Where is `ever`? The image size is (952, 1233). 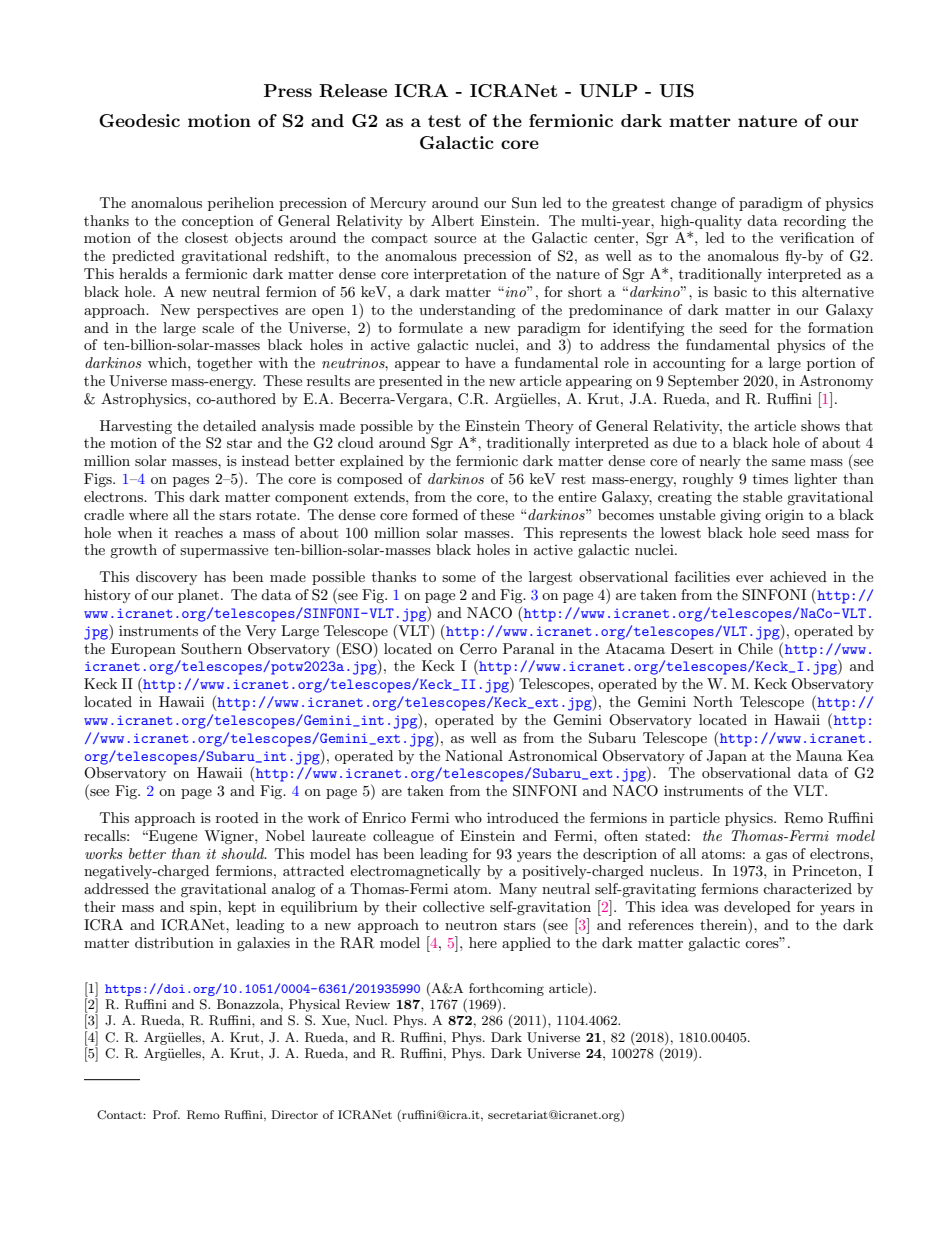
ever is located at coordinates (750, 578).
